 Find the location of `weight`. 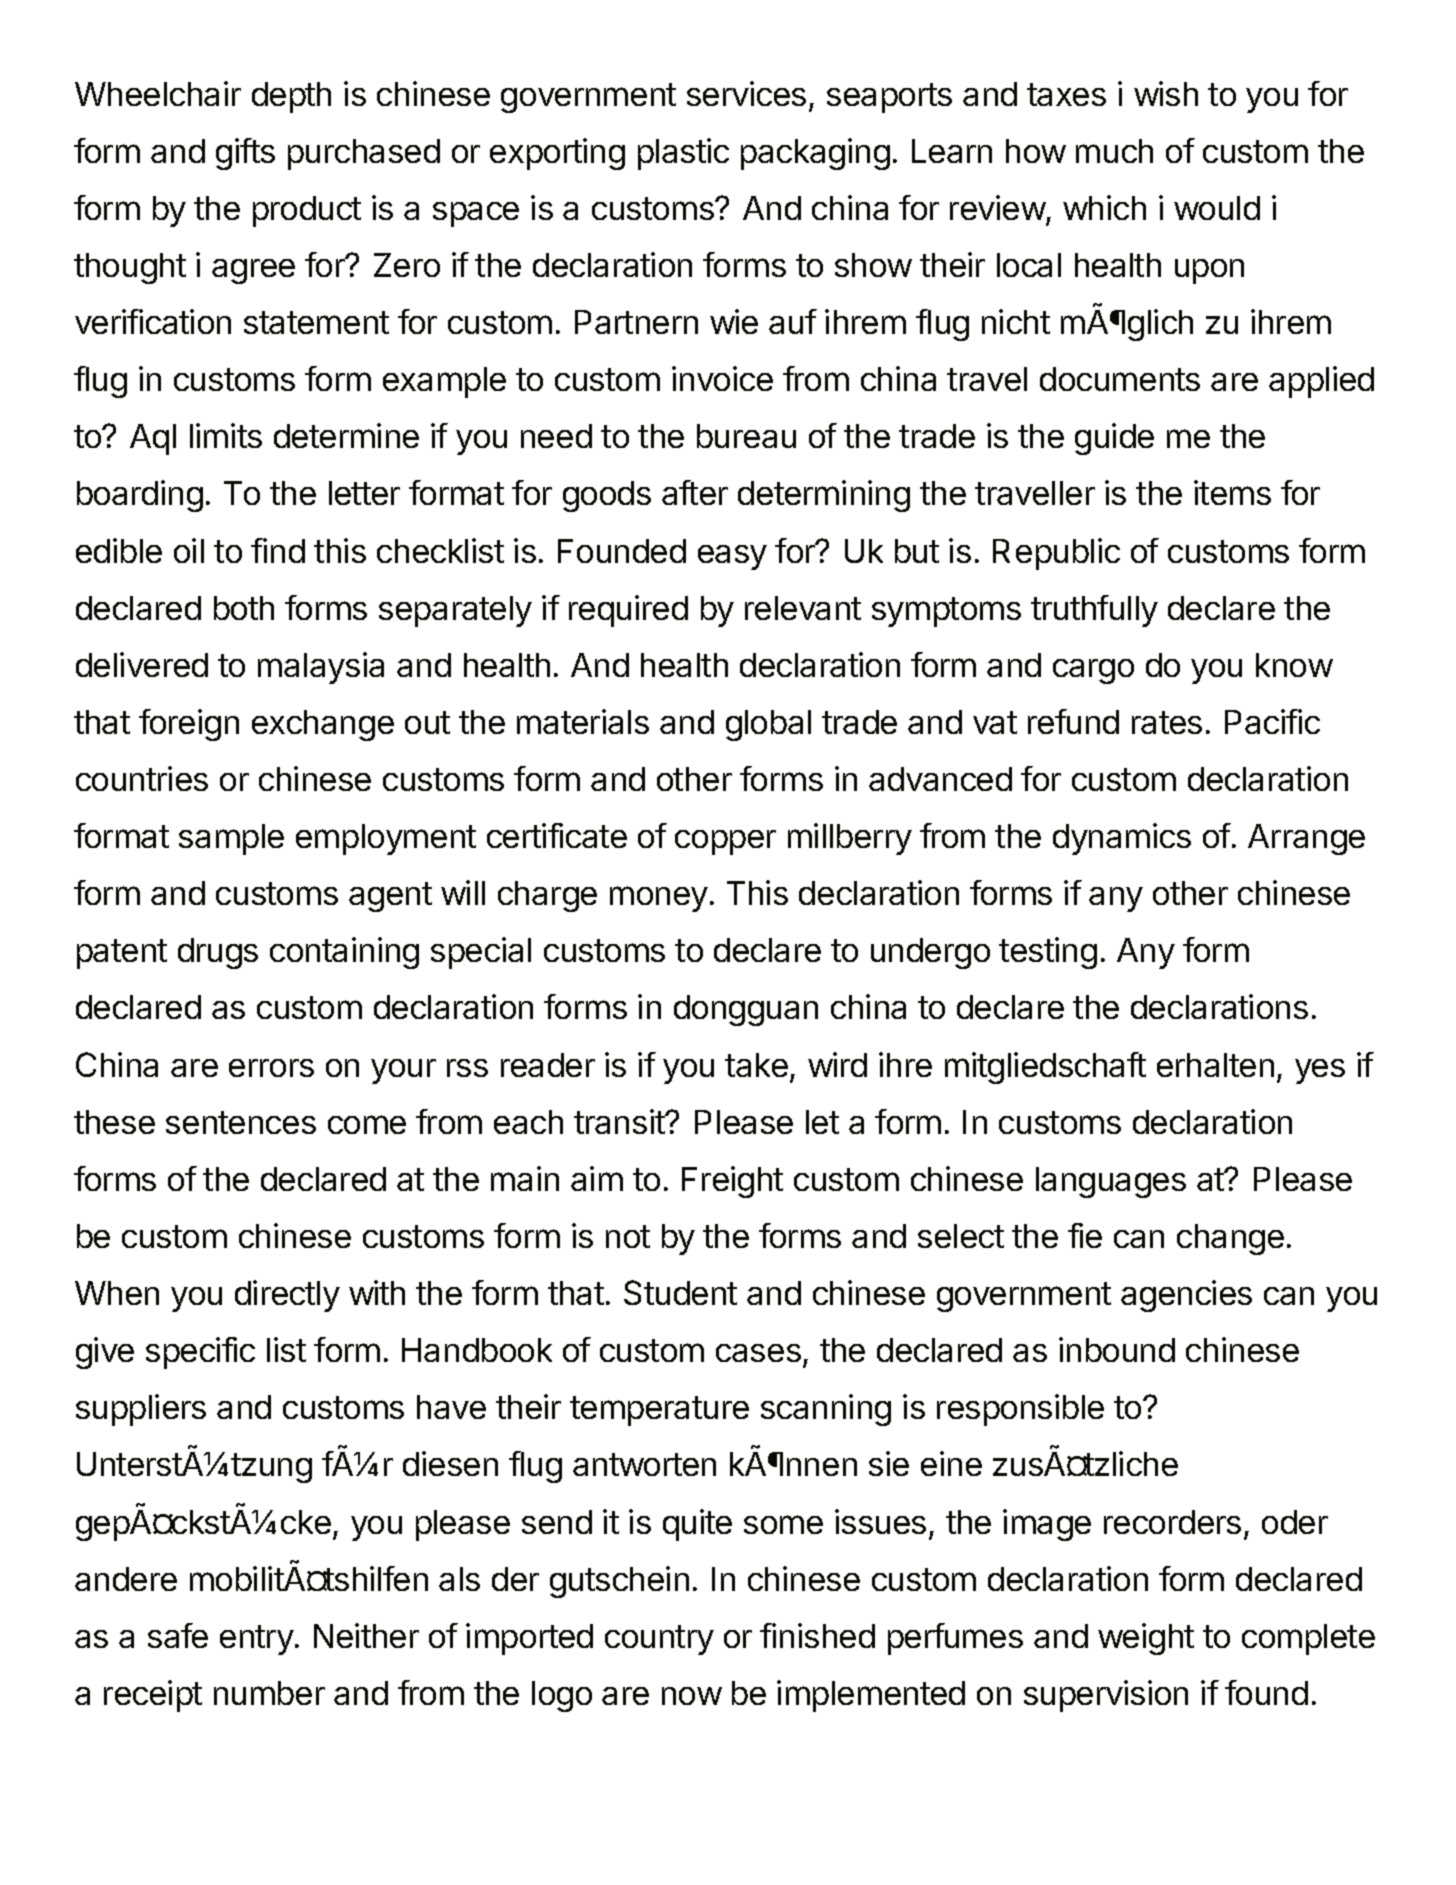

weight is located at coordinates (1146, 1639).
